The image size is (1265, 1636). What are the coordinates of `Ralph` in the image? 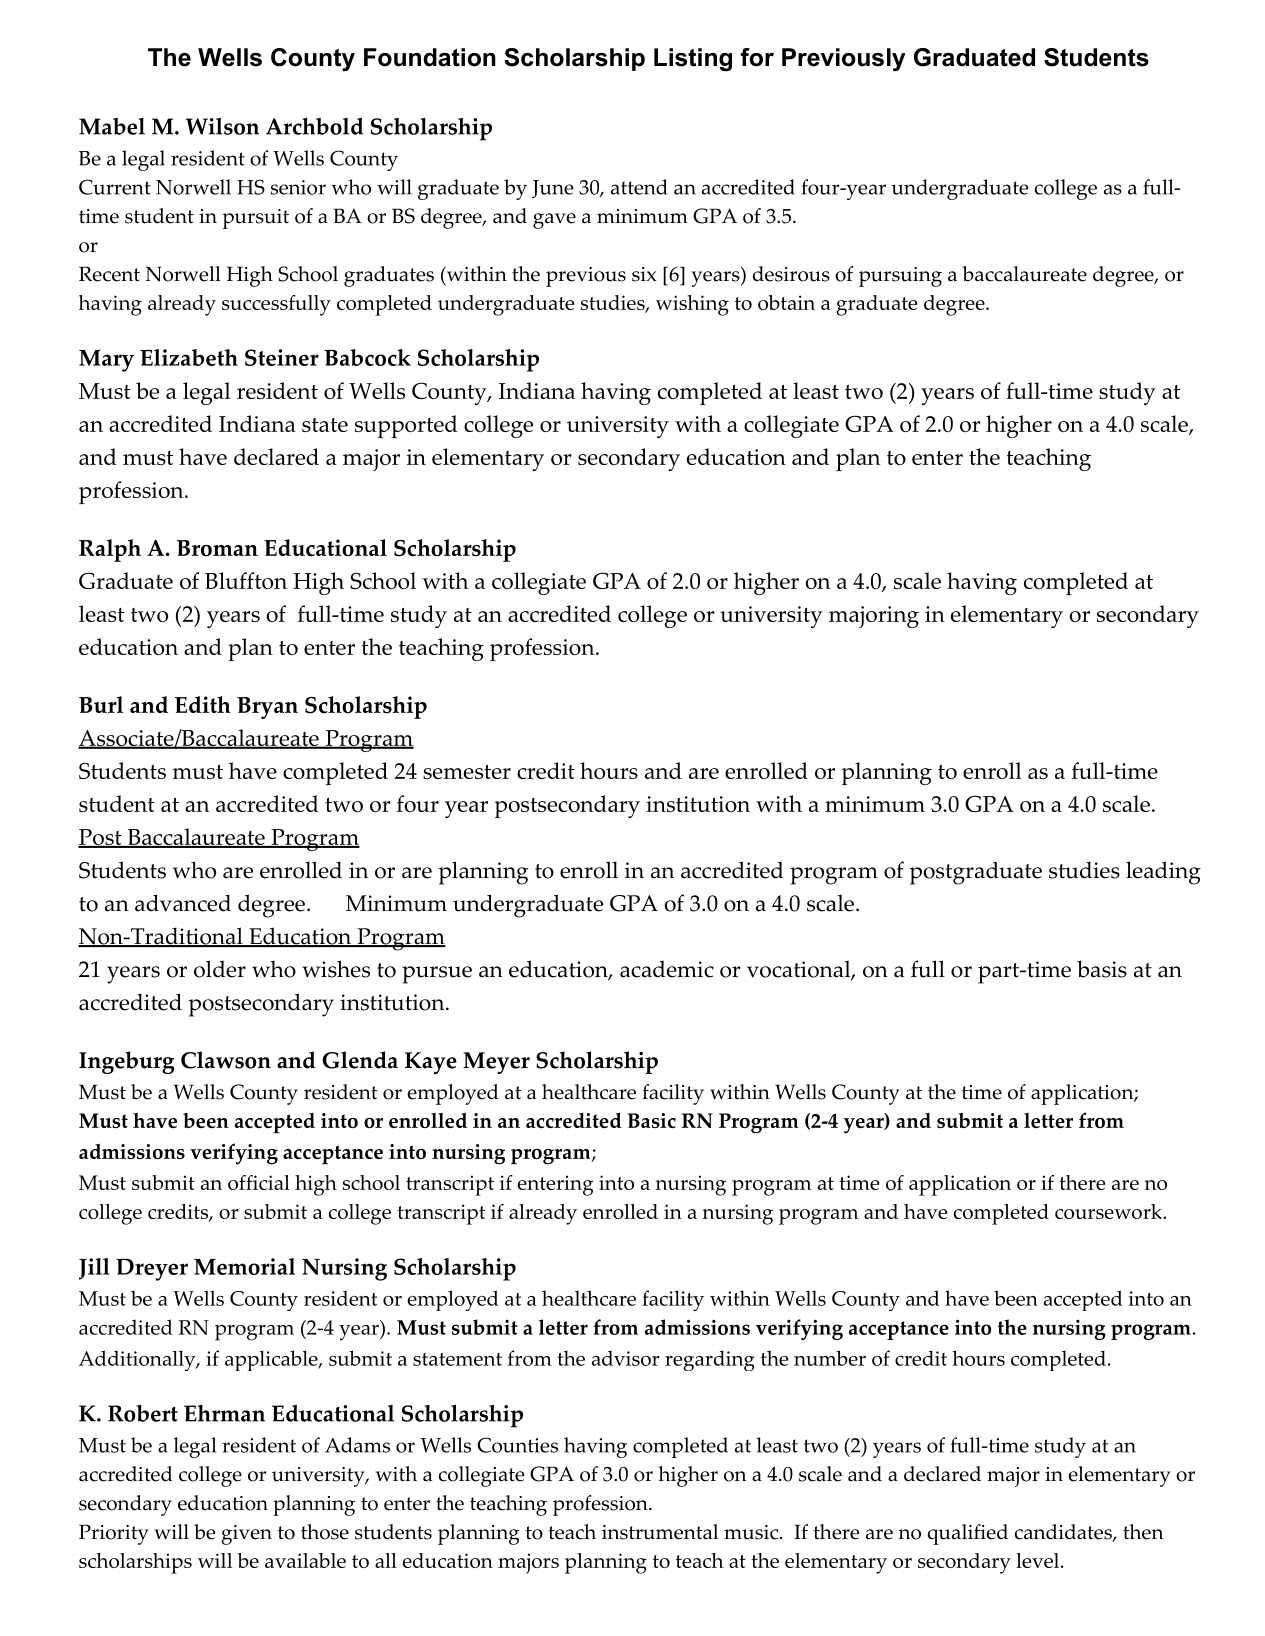 It's located at (110, 550).
